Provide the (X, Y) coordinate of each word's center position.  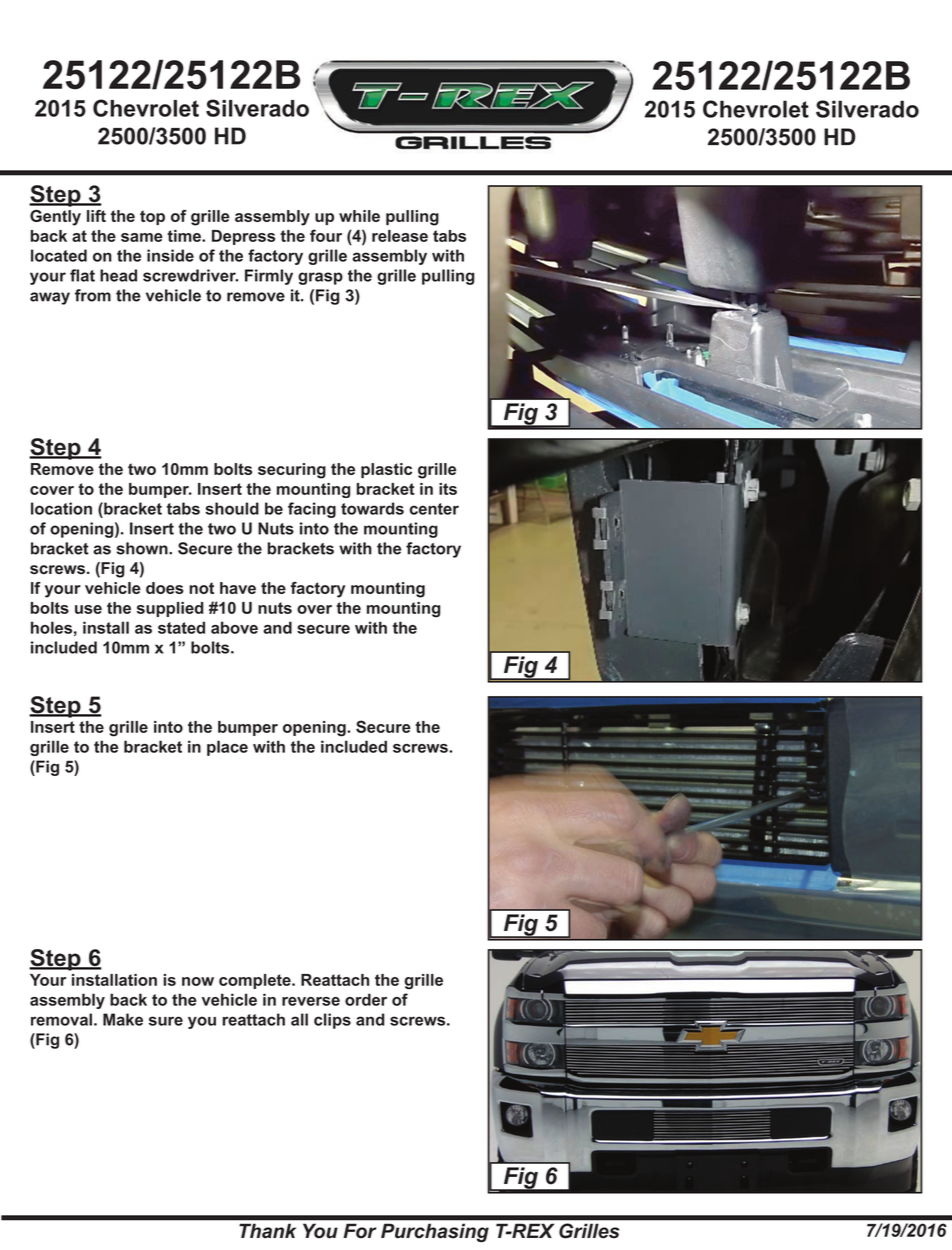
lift (96, 216)
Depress (243, 237)
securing (292, 471)
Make (123, 1019)
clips (332, 1021)
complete (256, 981)
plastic (386, 470)
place (227, 748)
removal (61, 1019)
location (61, 508)
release (400, 236)
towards (372, 508)
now (198, 981)
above (234, 627)
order (366, 999)
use (88, 609)
